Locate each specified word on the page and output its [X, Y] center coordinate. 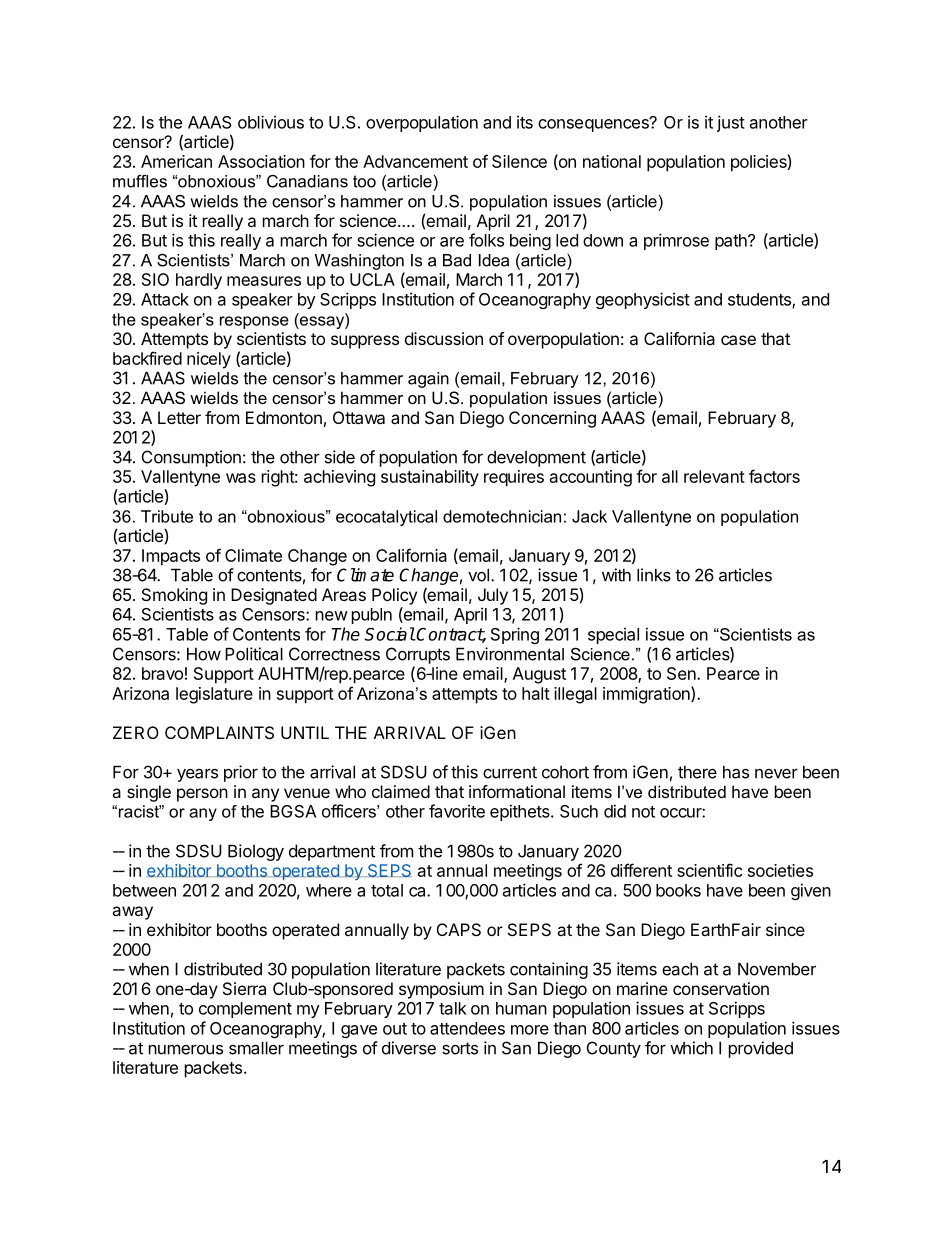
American [176, 161]
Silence [519, 161]
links [654, 575]
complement [245, 1010]
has [736, 772]
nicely [209, 360]
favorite [457, 811]
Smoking [174, 596]
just [731, 123]
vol [478, 575]
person [202, 795]
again [428, 380]
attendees [467, 1028]
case [738, 340]
